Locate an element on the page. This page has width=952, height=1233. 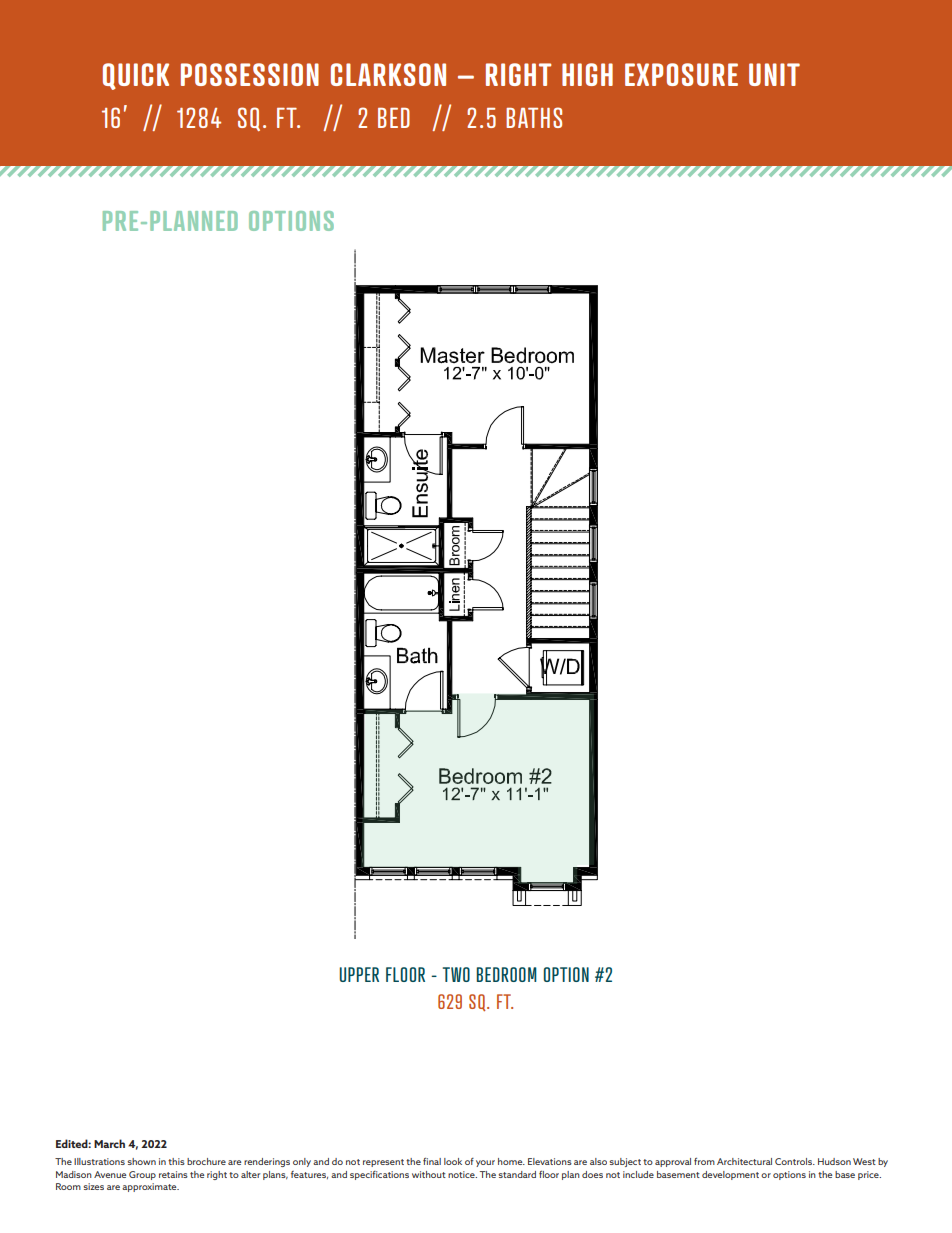
QUICK is located at coordinates (136, 76).
